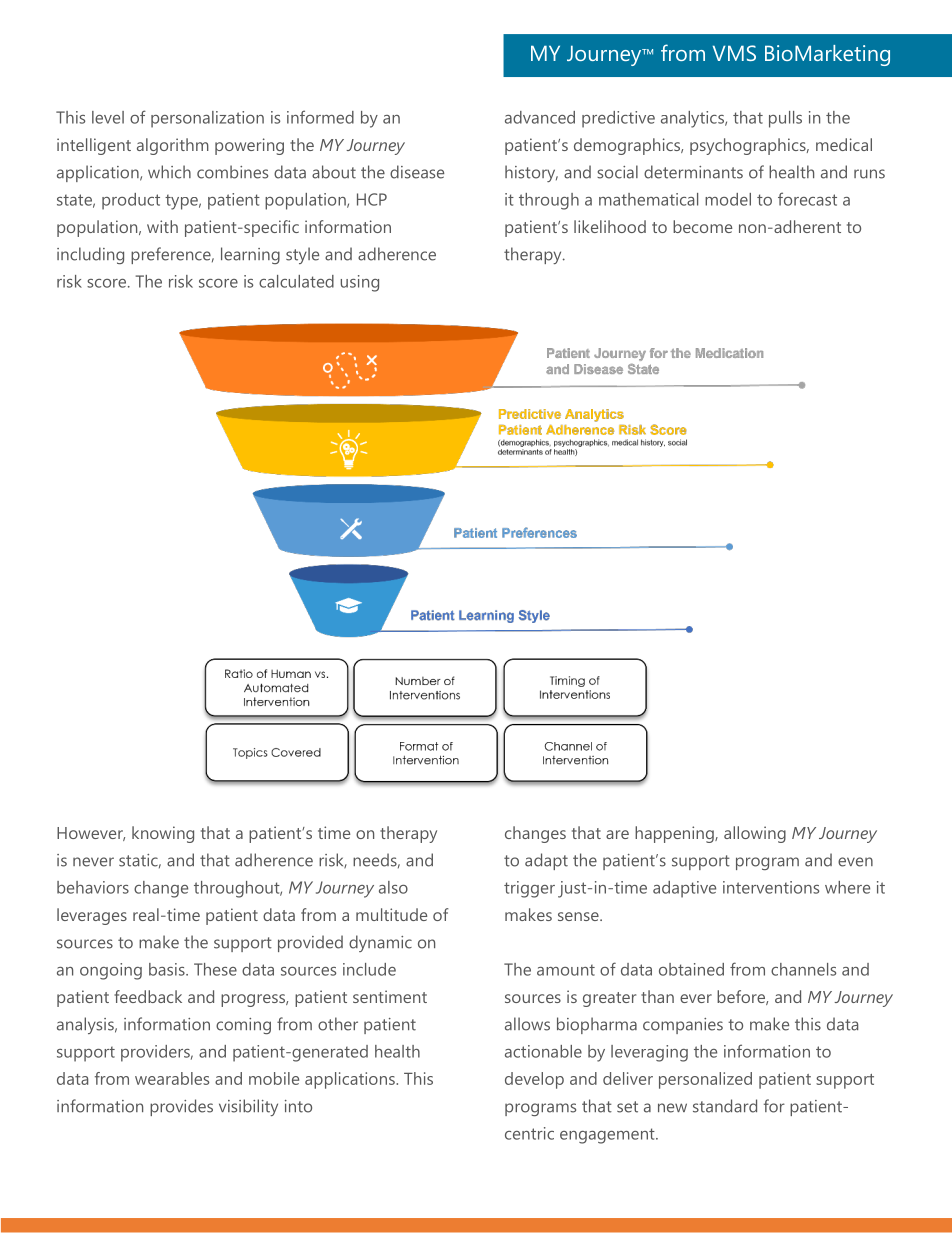 The width and height of the document is (952, 1233). What do you see at coordinates (359, 283) in the document?
I see `using` at bounding box center [359, 283].
